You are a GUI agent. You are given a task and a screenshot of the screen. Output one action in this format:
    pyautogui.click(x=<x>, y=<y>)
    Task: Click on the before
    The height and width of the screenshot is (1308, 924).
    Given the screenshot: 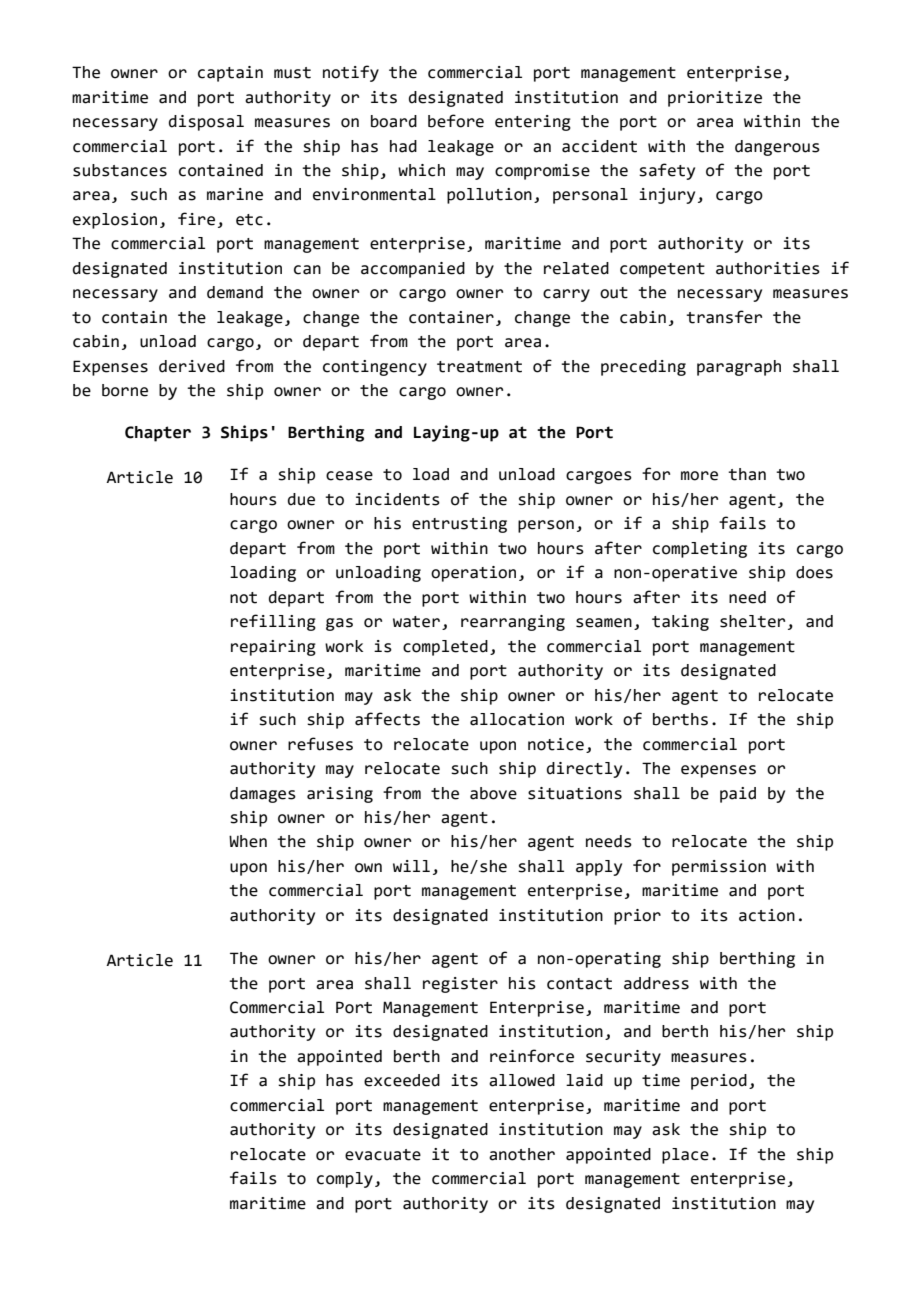 What is the action you would take?
    pyautogui.click(x=456, y=121)
